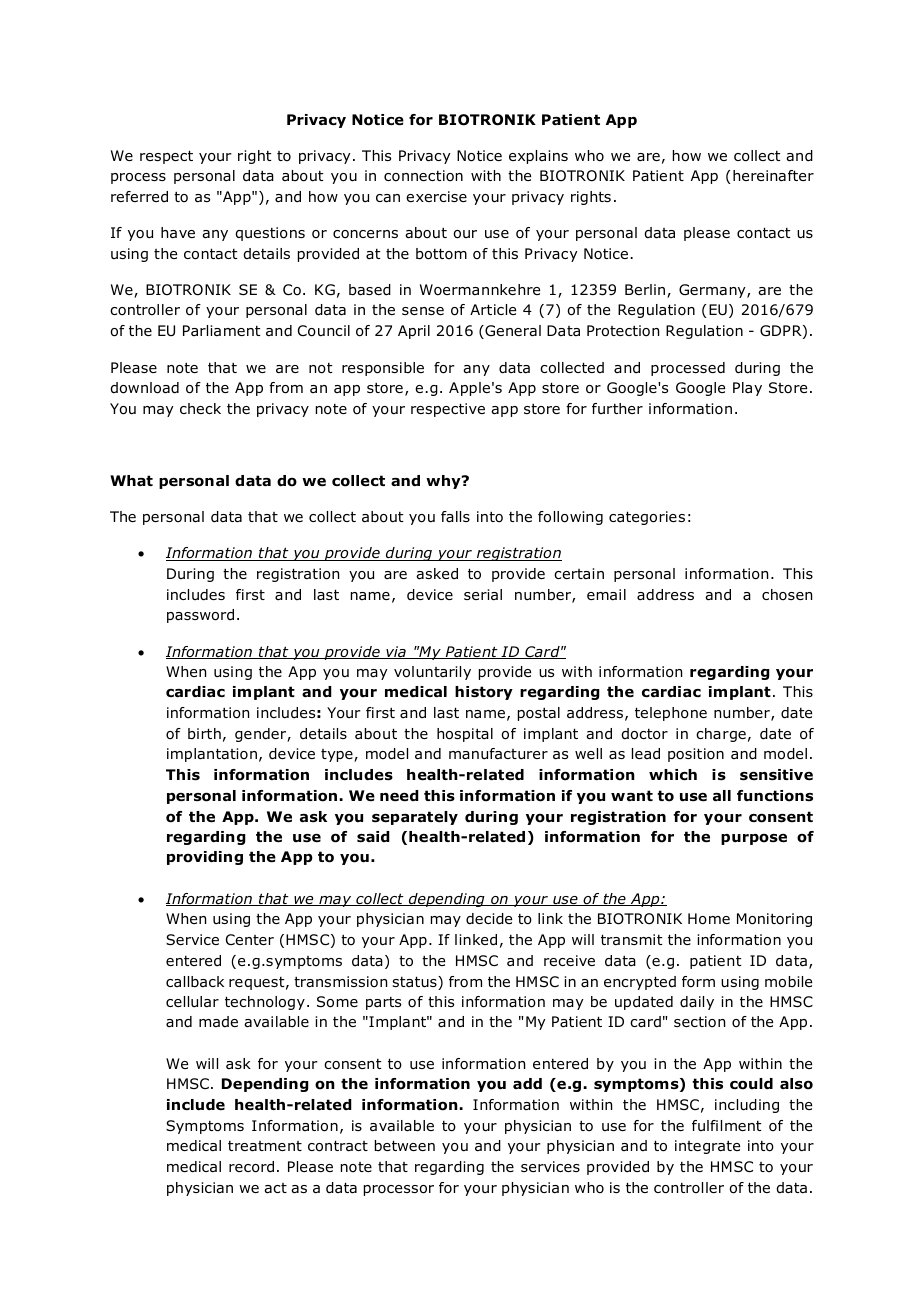 The width and height of the screenshot is (924, 1308). Describe the element at coordinates (773, 176) in the screenshot. I see `hereinafter` at that location.
